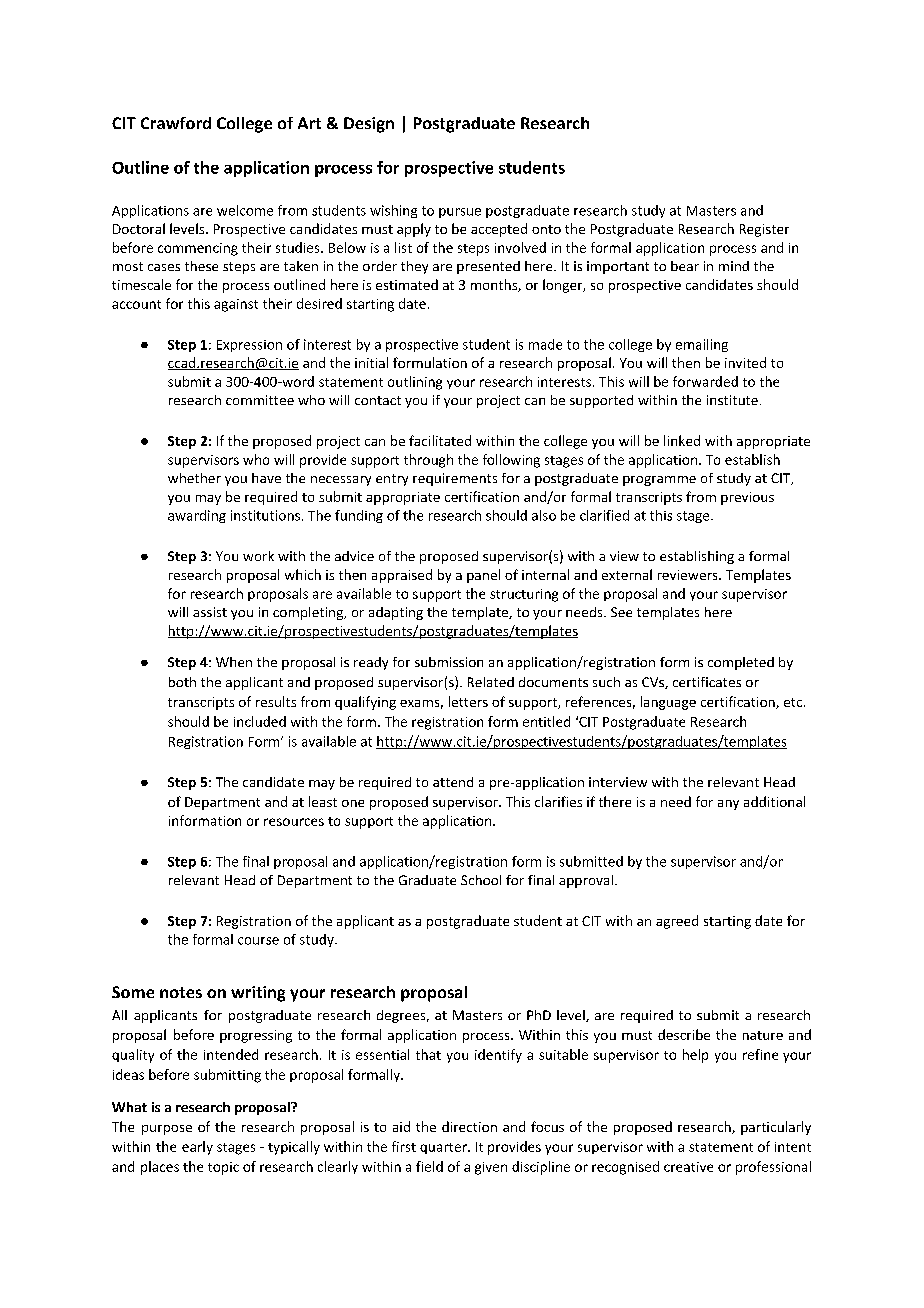 This screenshot has width=924, height=1308. What do you see at coordinates (469, 1126) in the screenshot?
I see `direction` at bounding box center [469, 1126].
